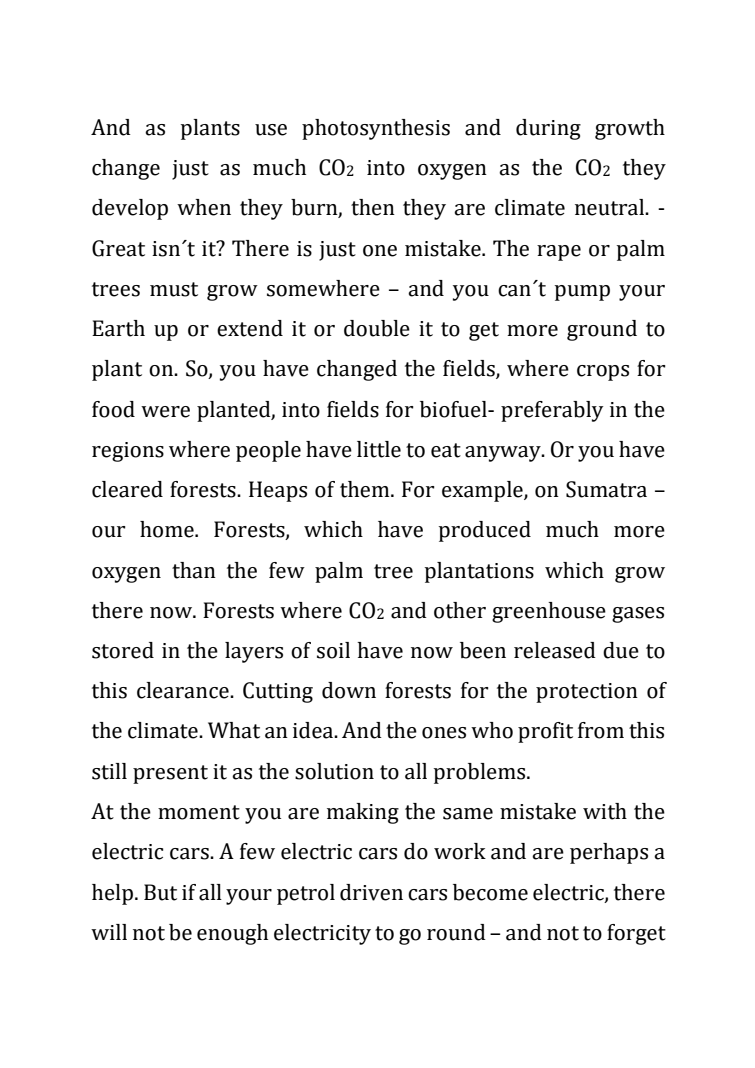  Describe the element at coordinates (170, 774) in the screenshot. I see `present` at that location.
